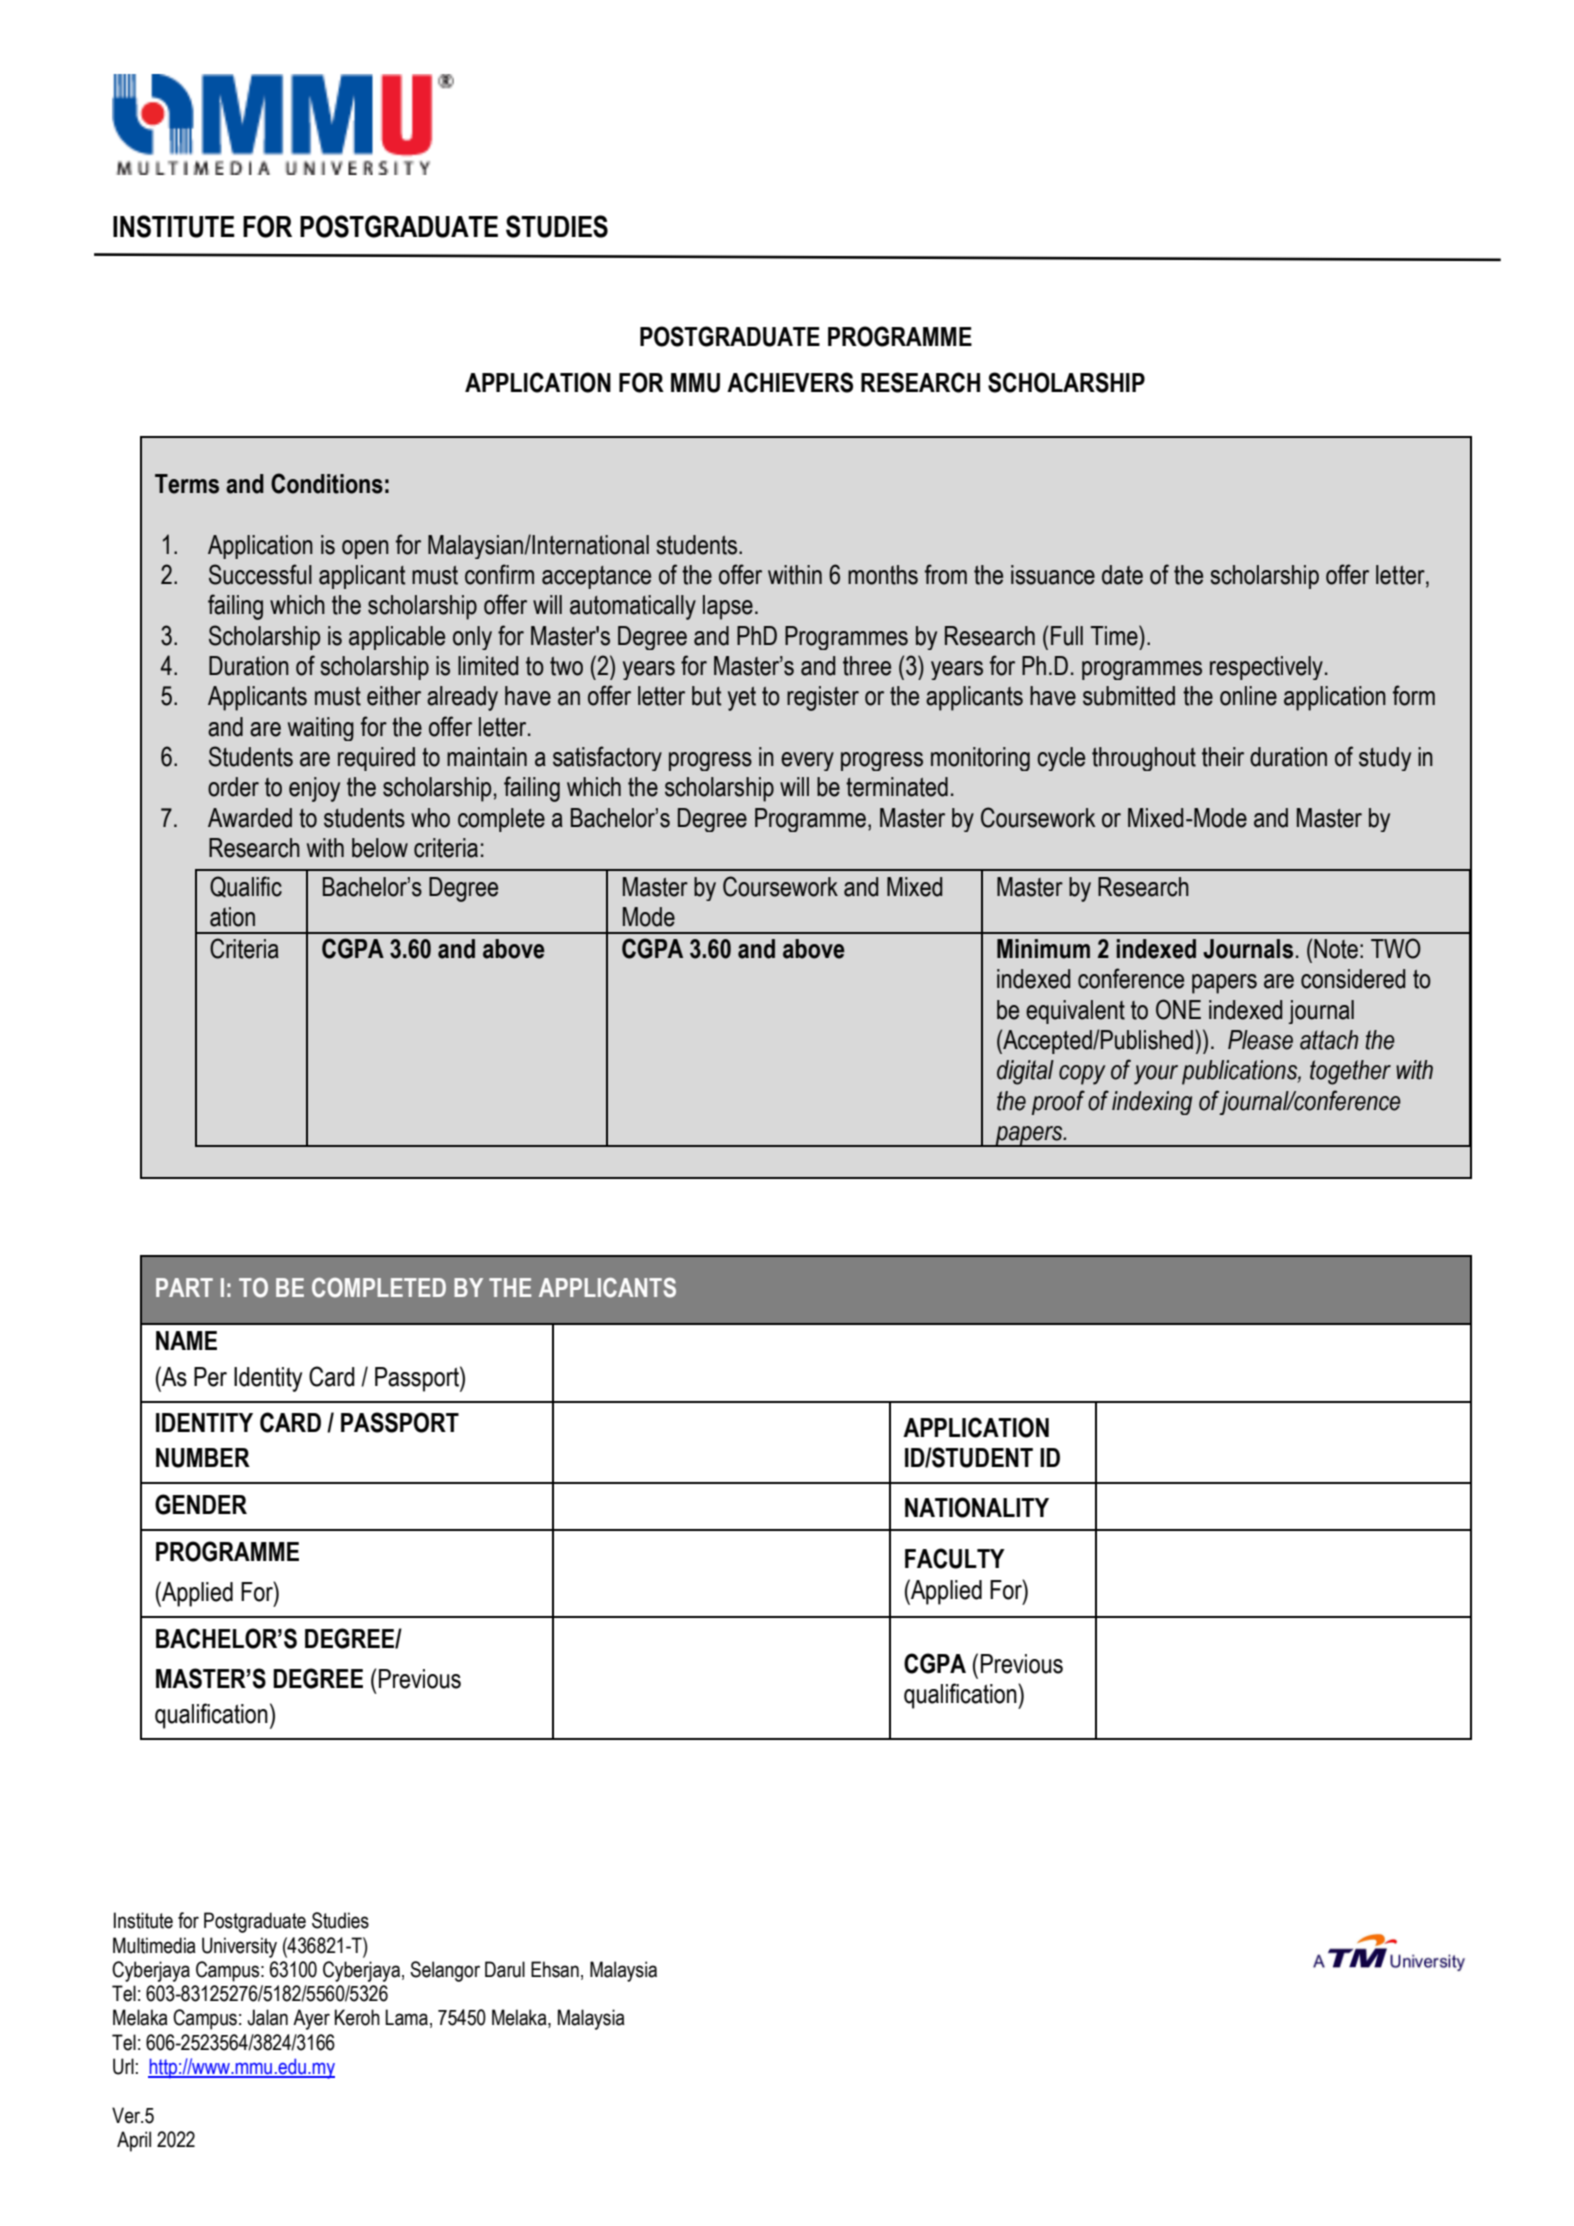 The height and width of the screenshot is (2226, 1574). Describe the element at coordinates (267, 2017) in the screenshot. I see `Jalan` at that location.
